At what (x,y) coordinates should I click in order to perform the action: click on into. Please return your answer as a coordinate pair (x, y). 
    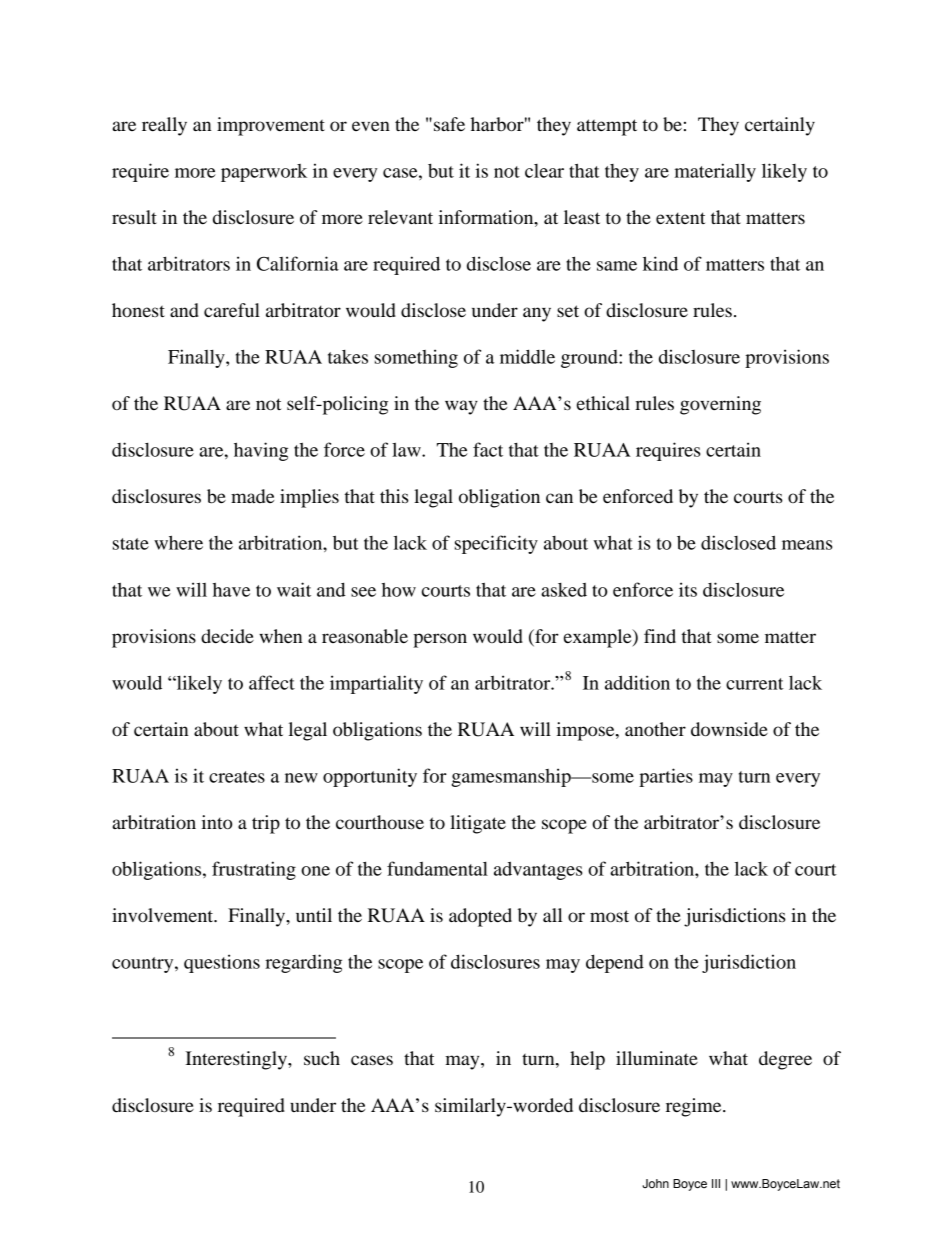
    Looking at the image, I should click on (217, 822).
